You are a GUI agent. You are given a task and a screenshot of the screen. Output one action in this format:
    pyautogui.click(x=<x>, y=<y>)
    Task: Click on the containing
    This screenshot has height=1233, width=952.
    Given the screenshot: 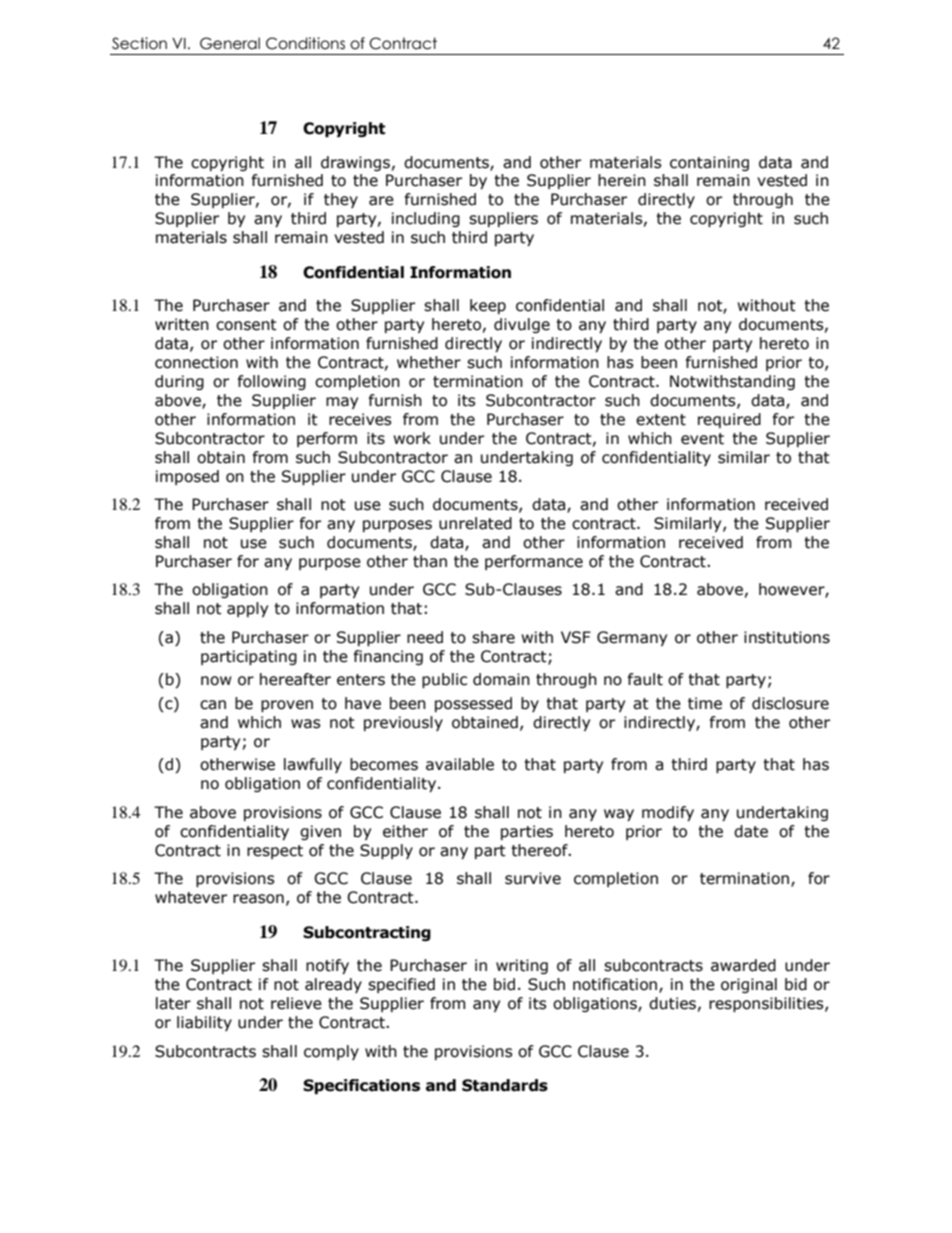 What is the action you would take?
    pyautogui.click(x=709, y=163)
